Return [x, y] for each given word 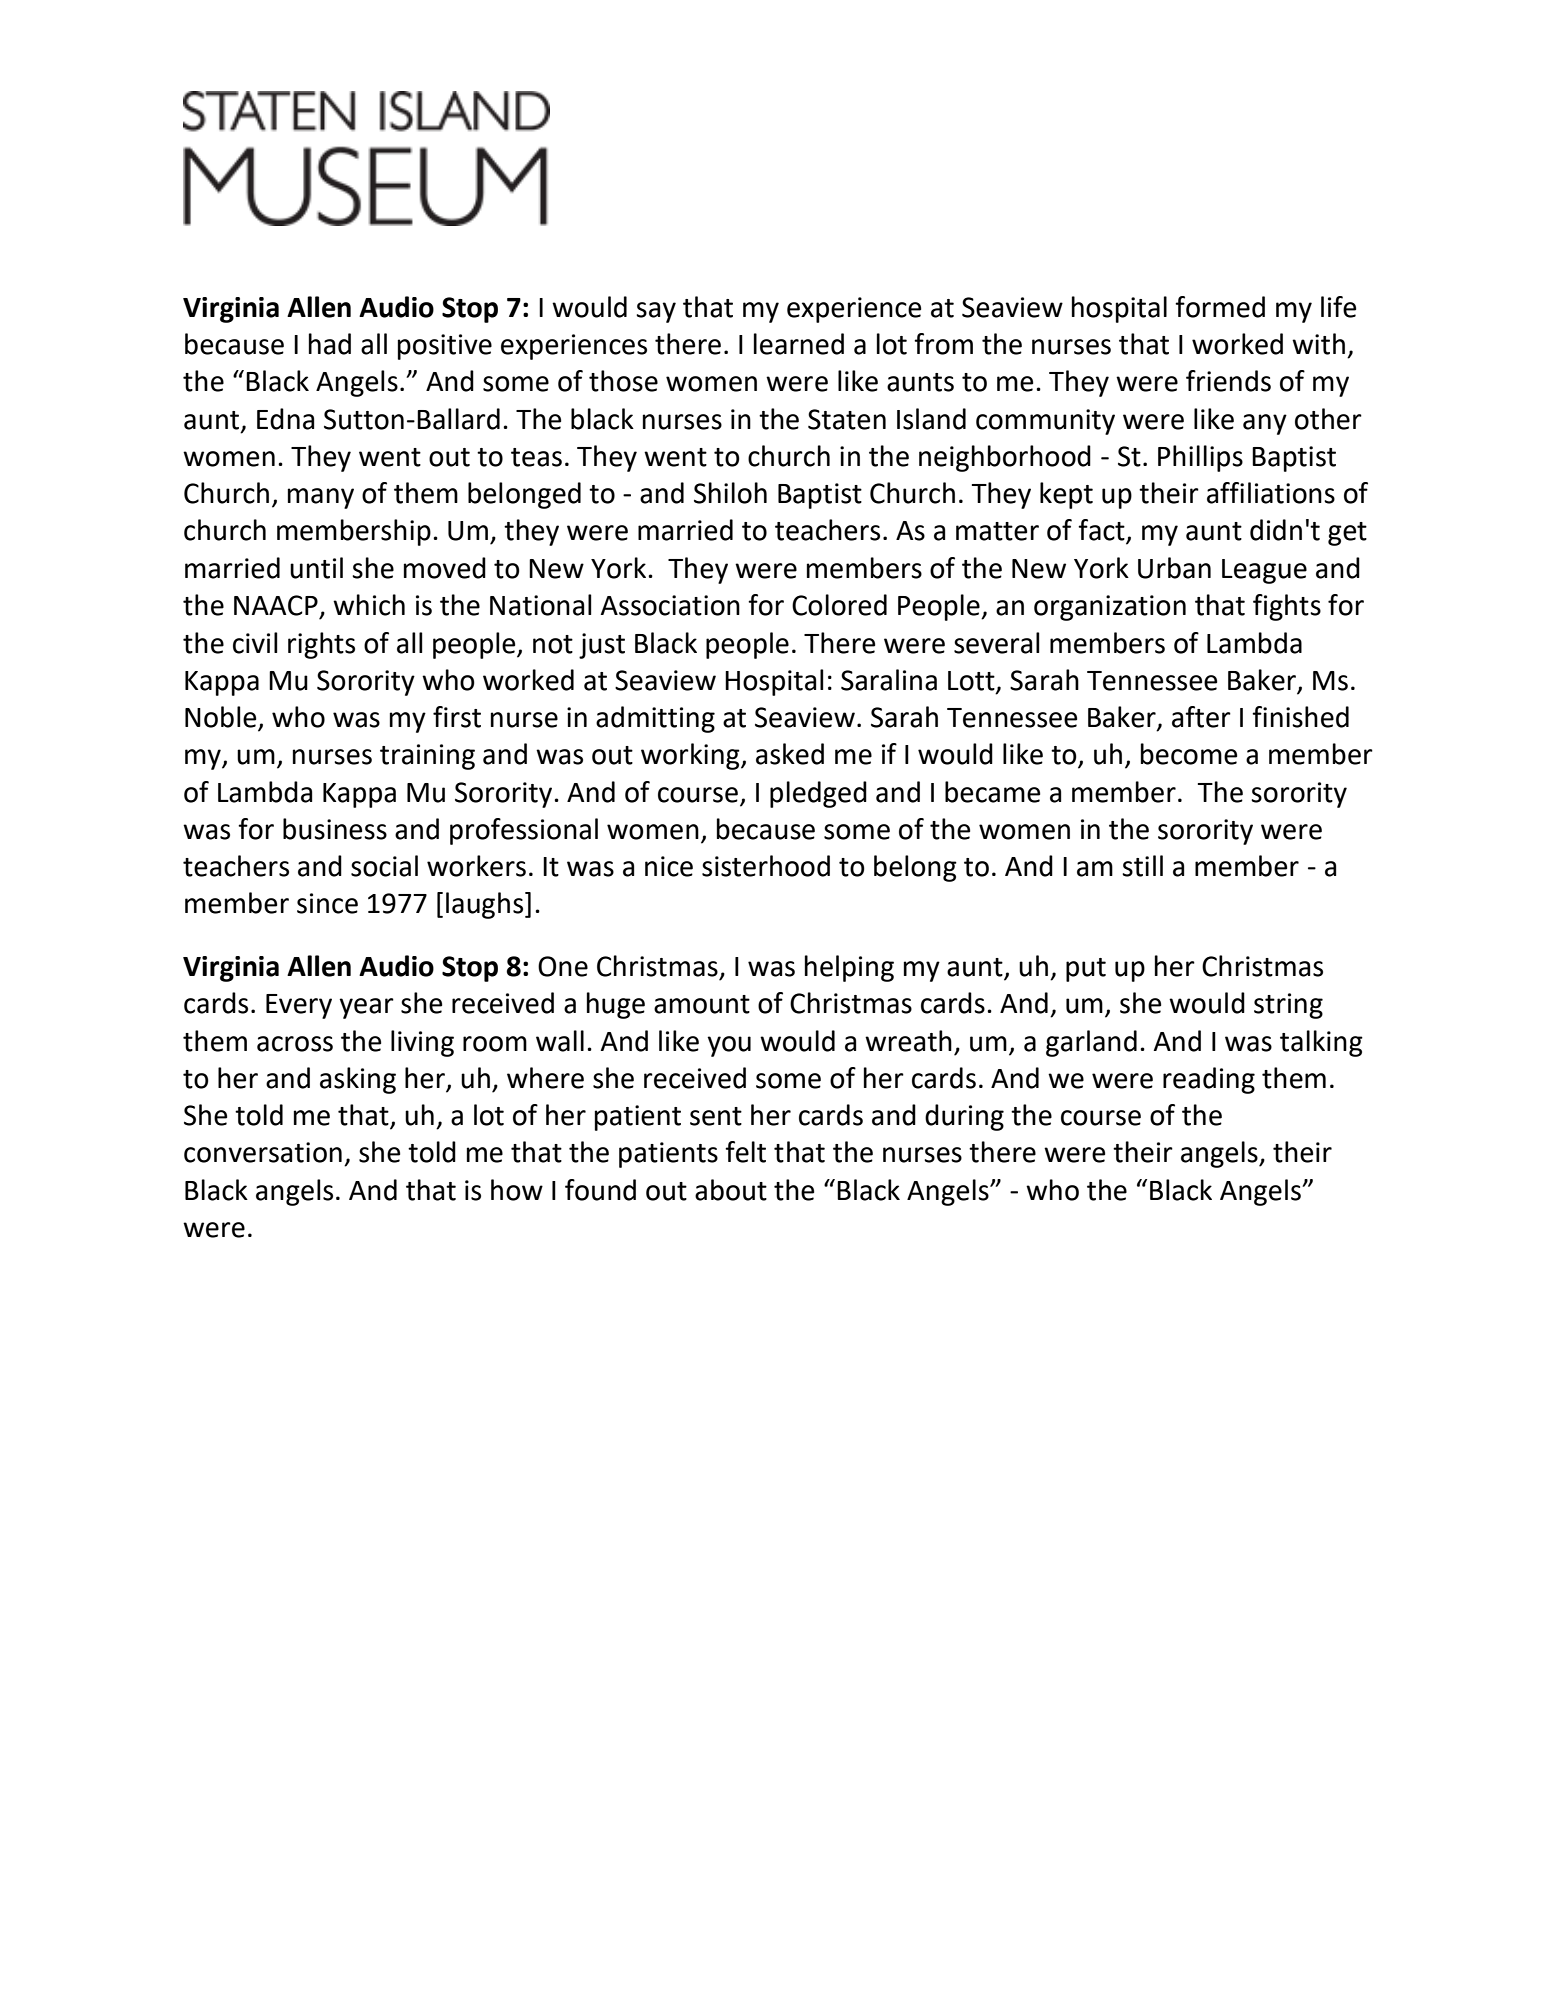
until [316, 568]
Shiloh [730, 493]
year [366, 1008]
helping [849, 968]
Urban [1174, 568]
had [330, 344]
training [427, 757]
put [1086, 970]
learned [799, 344]
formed [1220, 307]
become [1189, 754]
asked [790, 754]
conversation [263, 1152]
